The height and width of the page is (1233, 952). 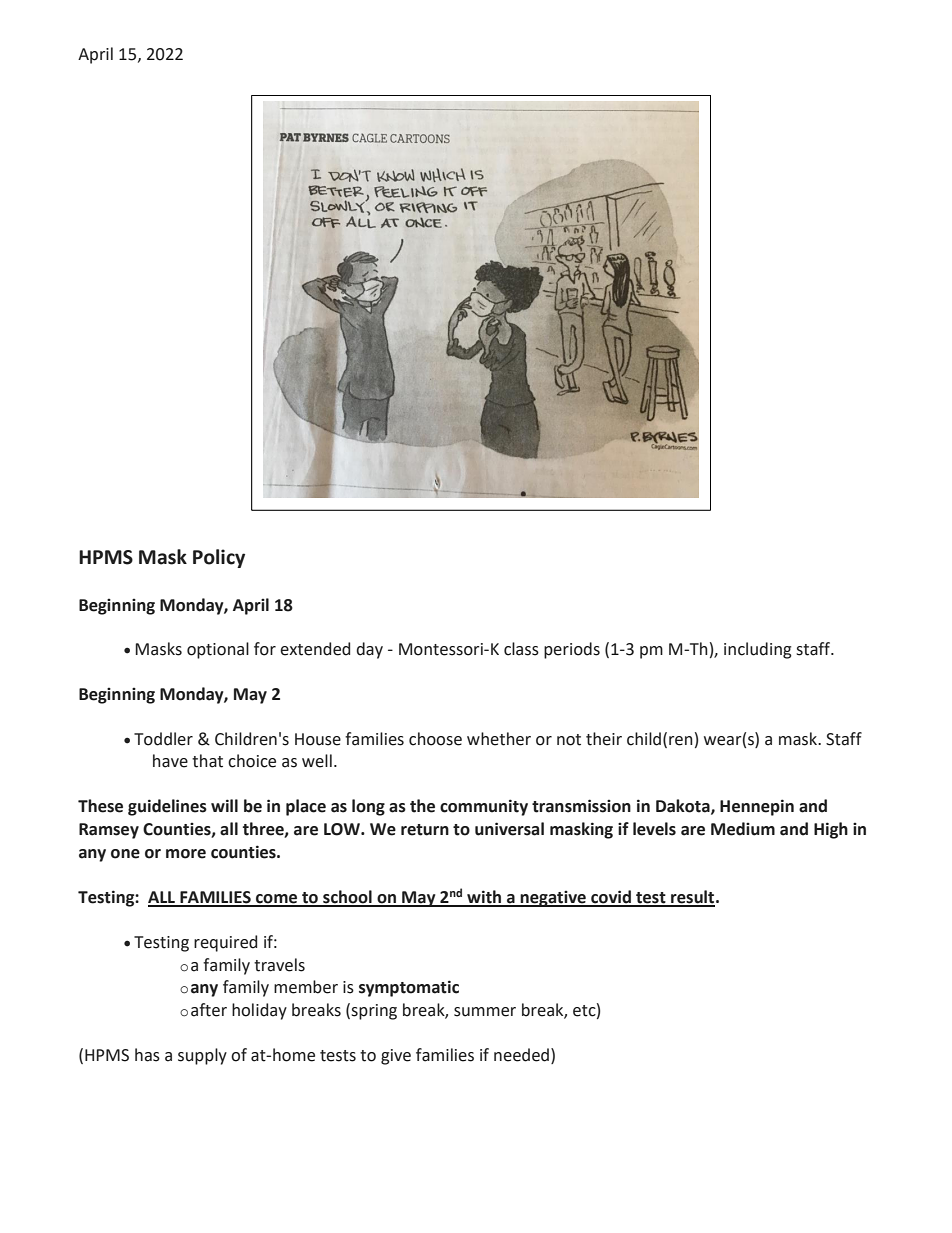 I want to click on supply, so click(x=202, y=1056).
